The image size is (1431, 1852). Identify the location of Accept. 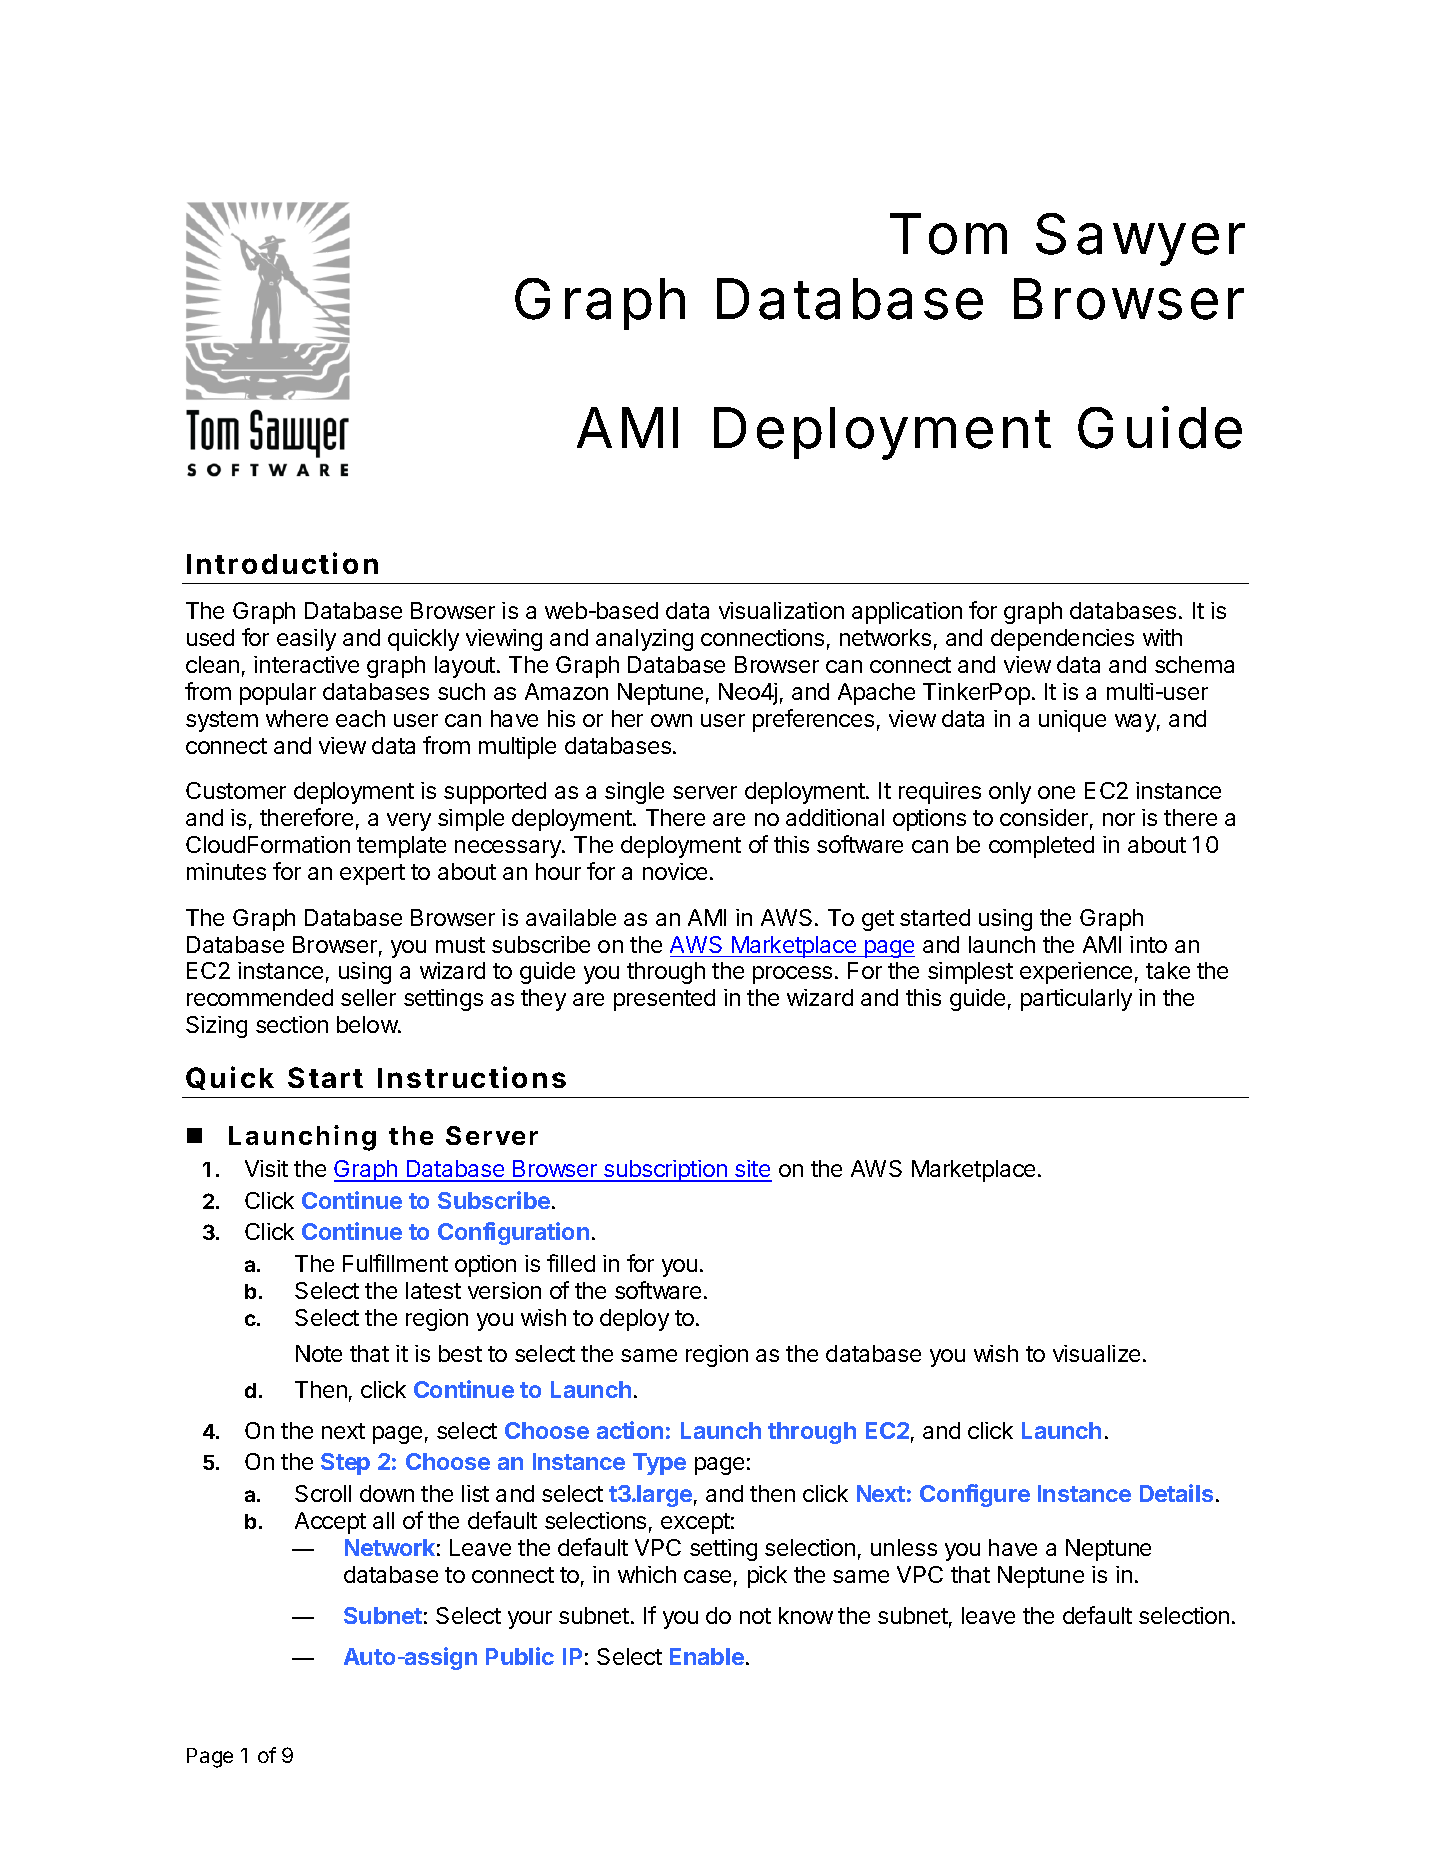
(330, 1523).
